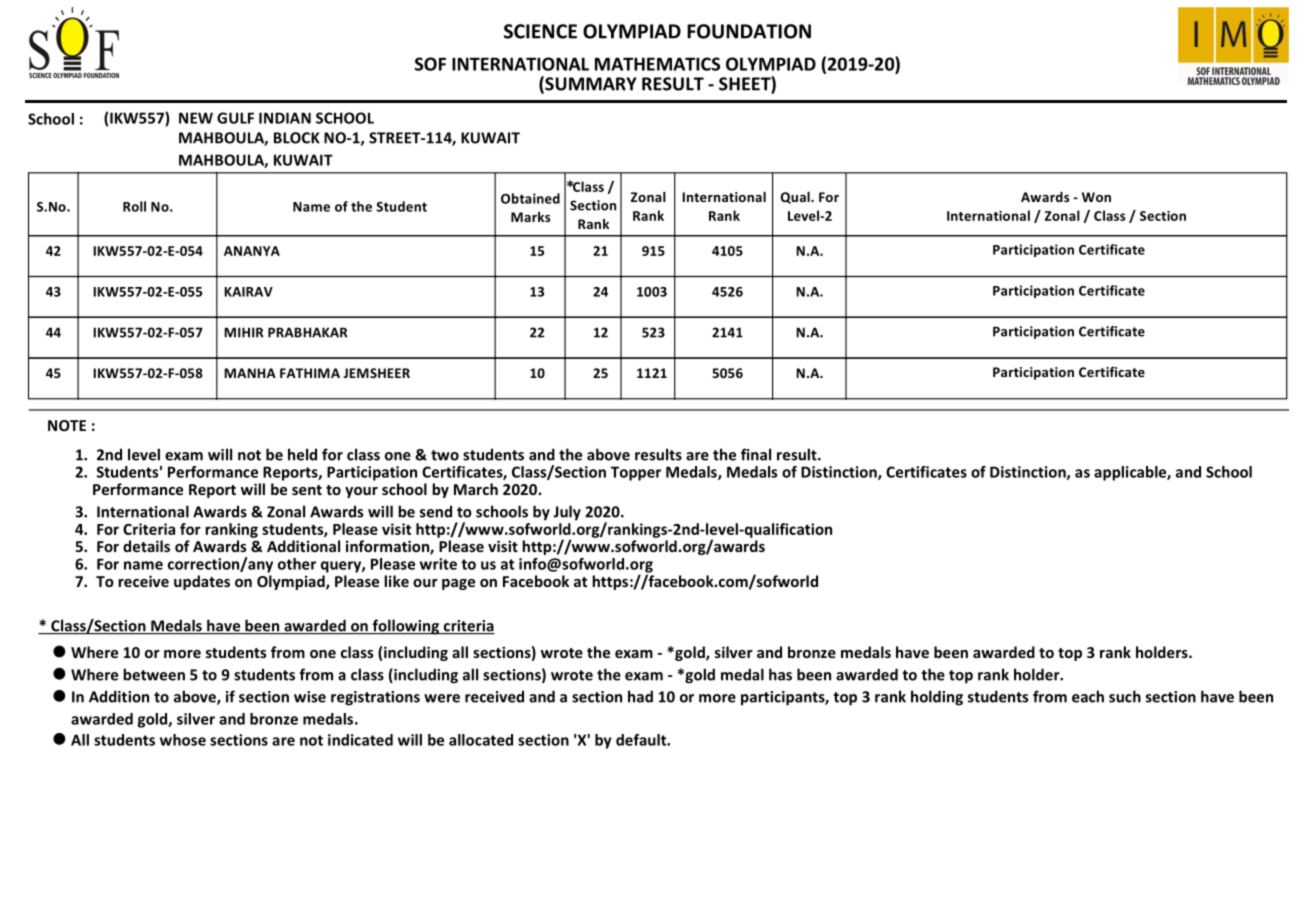 The image size is (1308, 924). Describe the element at coordinates (567, 513) in the page. I see `July` at that location.
